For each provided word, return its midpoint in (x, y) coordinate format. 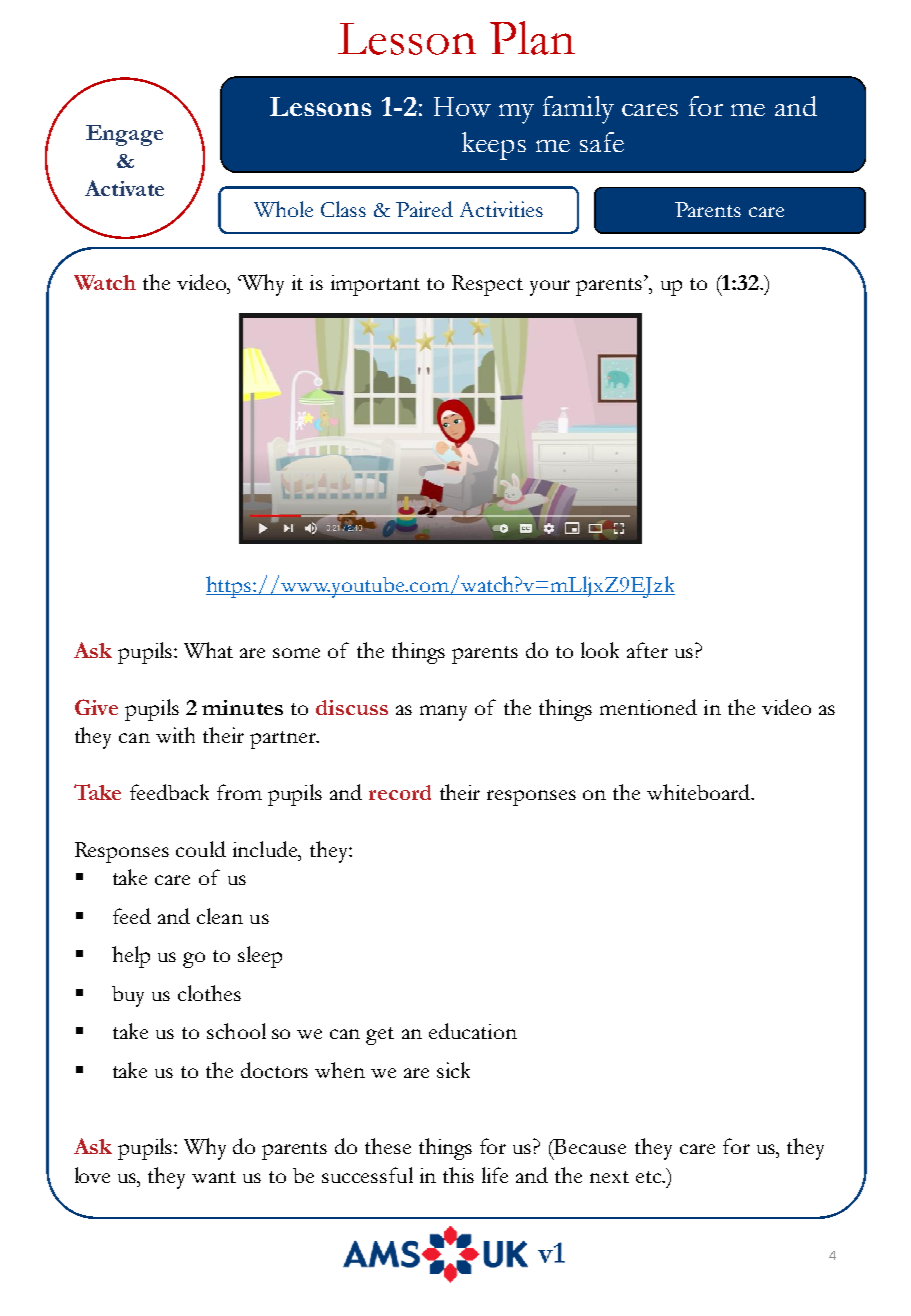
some (296, 653)
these (388, 1146)
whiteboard (699, 792)
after (647, 650)
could (201, 849)
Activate (124, 188)
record (400, 792)
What (208, 650)
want (214, 1177)
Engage (124, 135)
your (550, 288)
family (578, 110)
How (462, 107)
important (375, 285)
